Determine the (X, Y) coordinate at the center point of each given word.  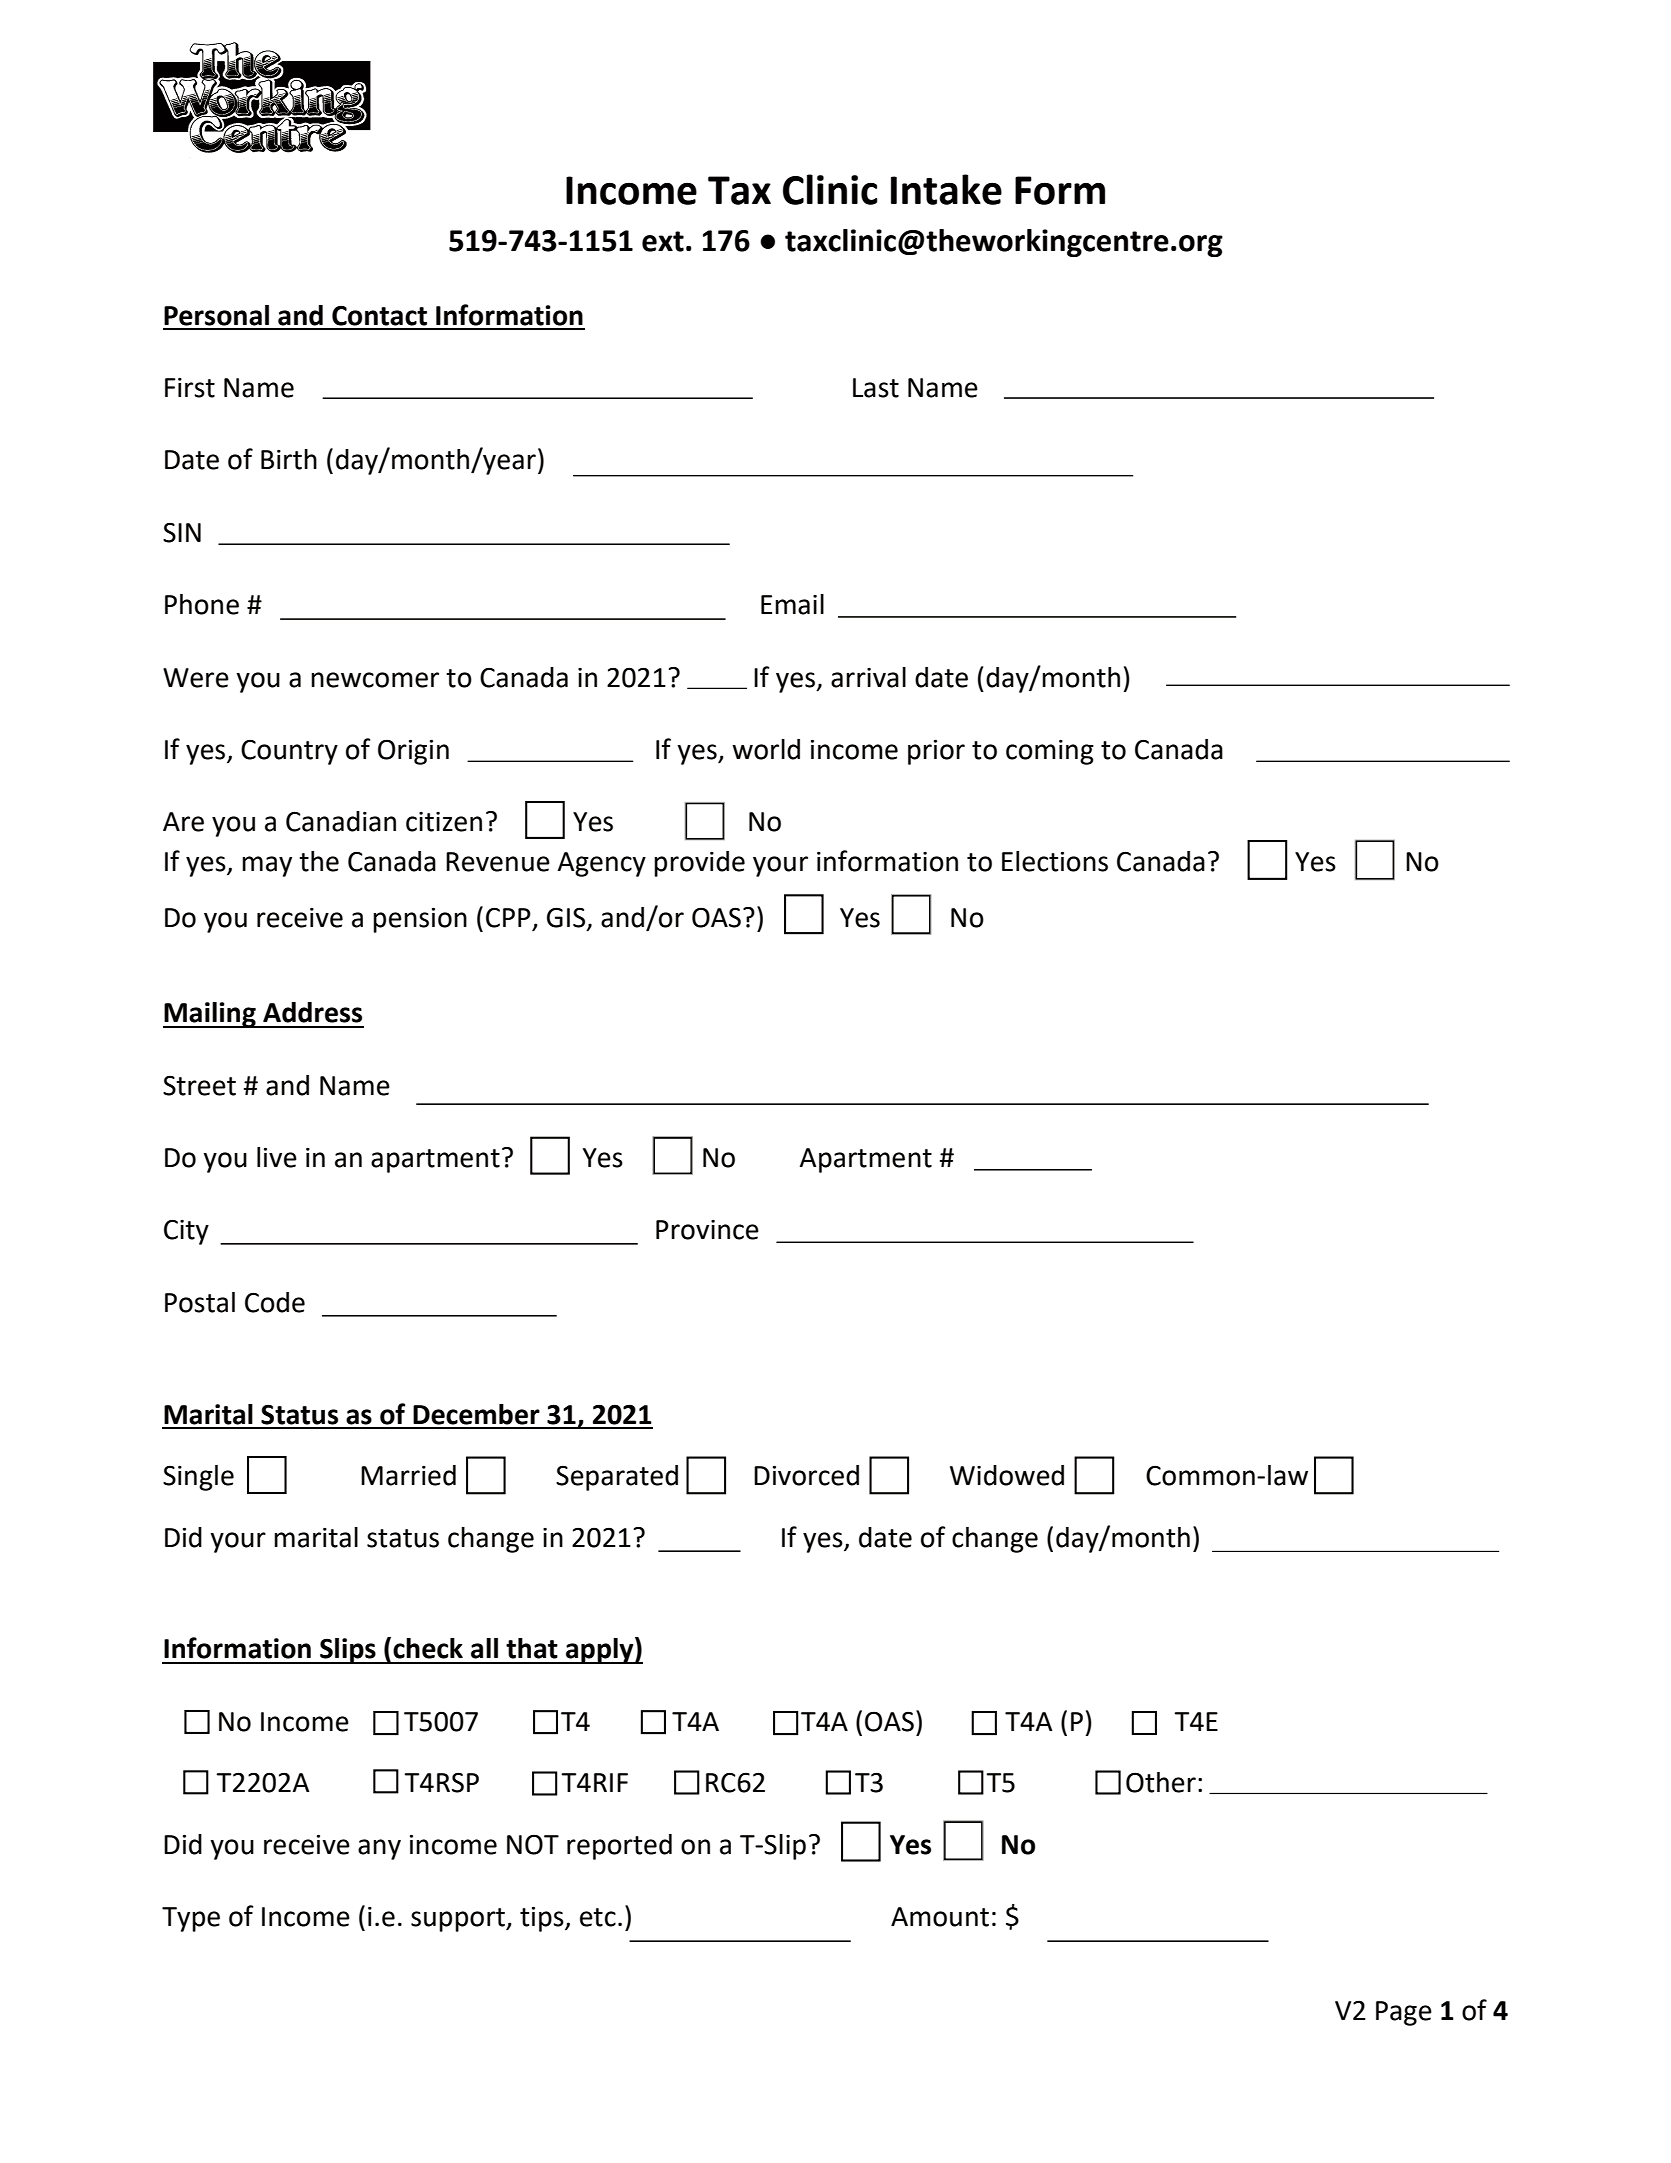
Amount (940, 1917)
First (190, 388)
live (277, 1157)
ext (663, 241)
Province (707, 1230)
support (459, 1920)
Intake (946, 189)
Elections (1055, 861)
